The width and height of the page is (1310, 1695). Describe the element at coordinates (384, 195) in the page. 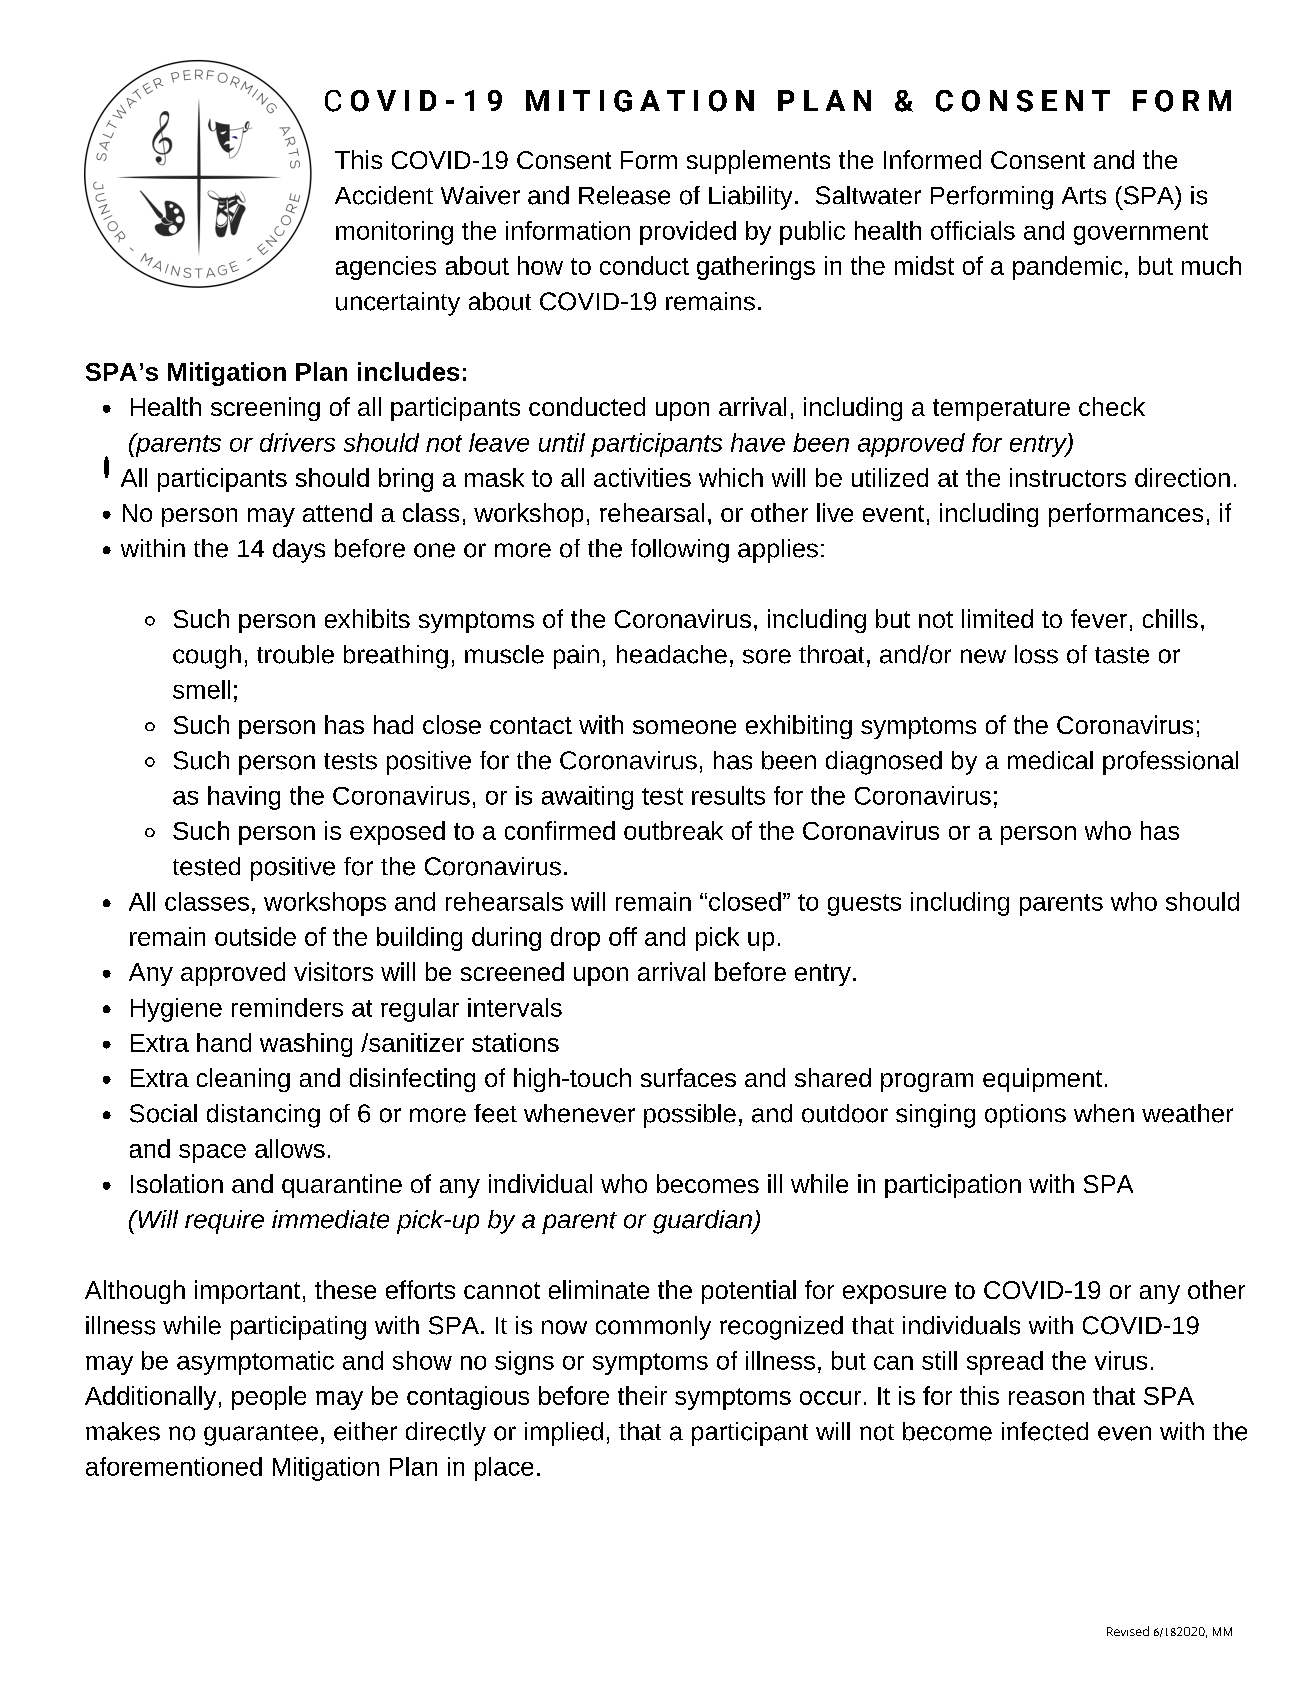

I see `Accident` at that location.
